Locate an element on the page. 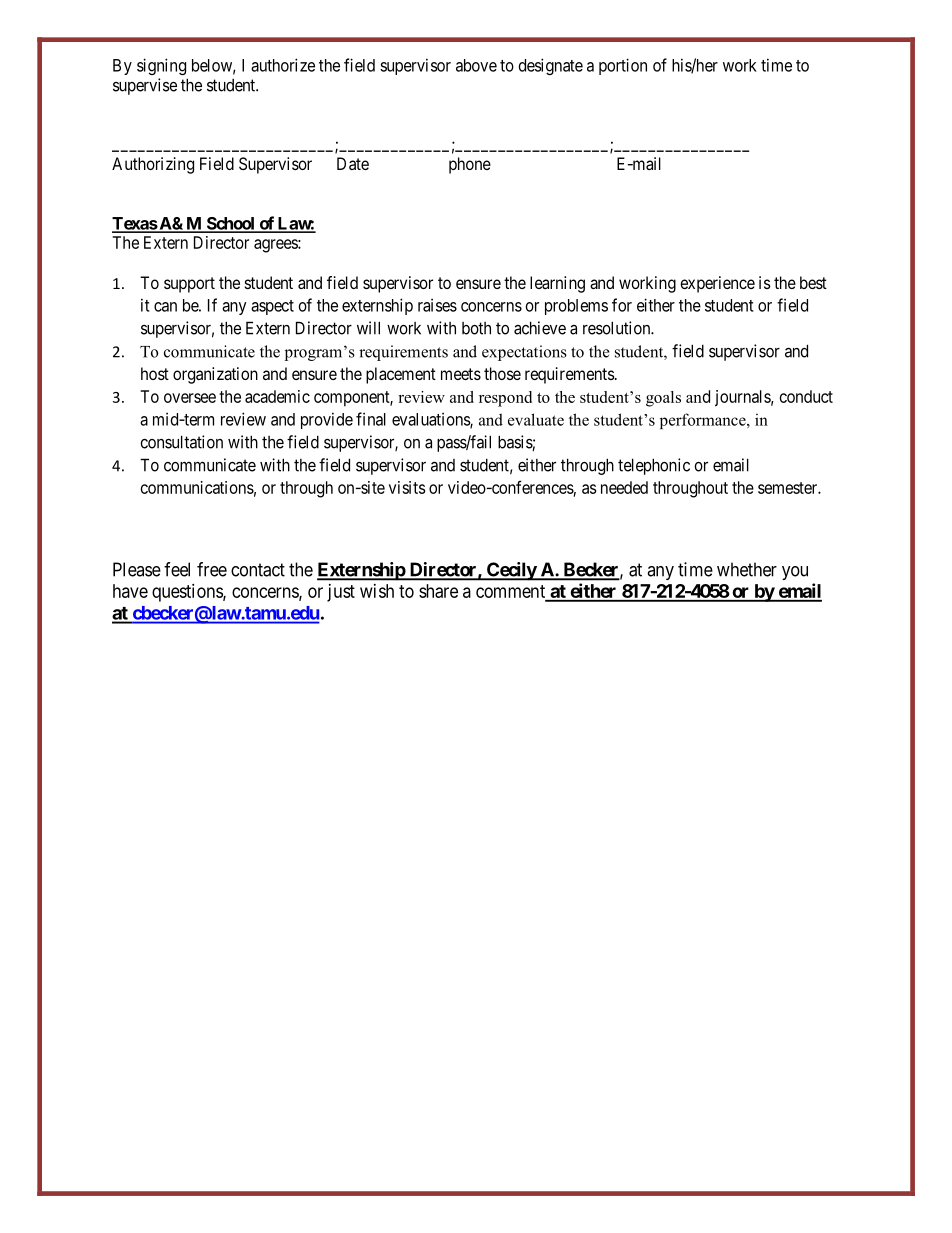 This page has width=952, height=1233. respond is located at coordinates (505, 399).
